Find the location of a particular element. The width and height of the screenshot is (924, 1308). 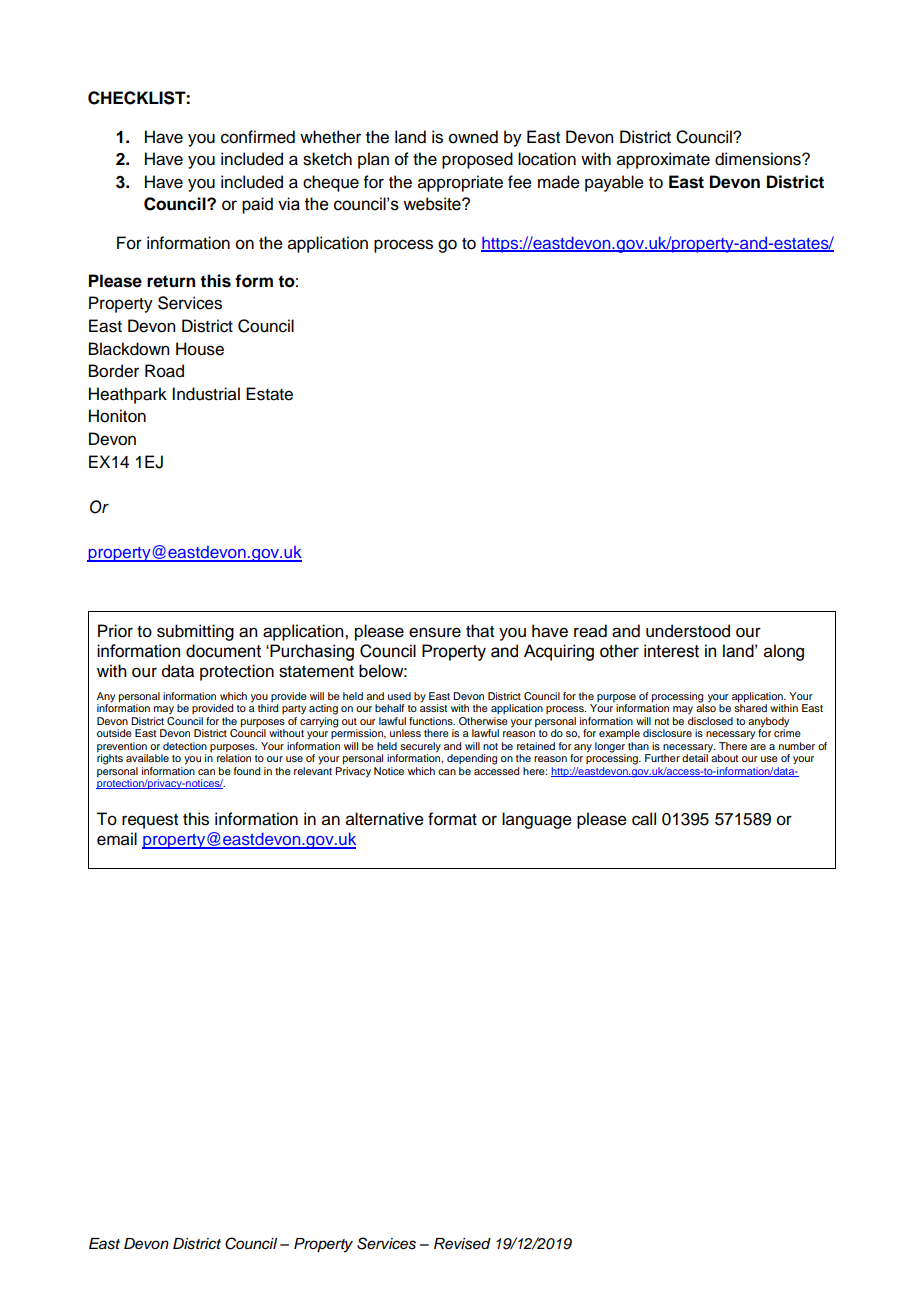

understood is located at coordinates (688, 631).
